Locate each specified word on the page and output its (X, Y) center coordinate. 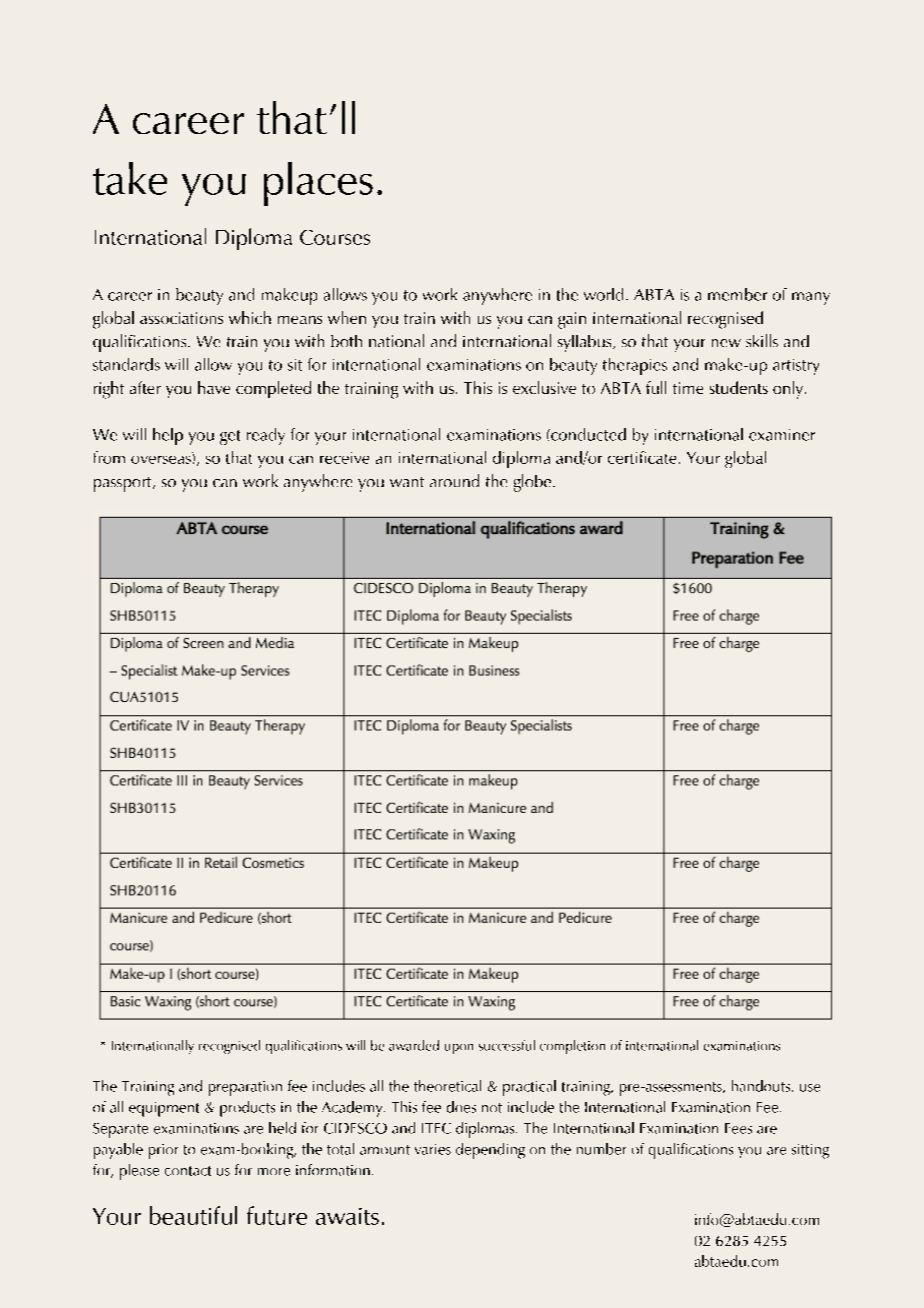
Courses (335, 237)
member (737, 294)
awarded (414, 1045)
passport (124, 484)
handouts (762, 1086)
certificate (642, 457)
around (454, 480)
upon (459, 1049)
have (214, 387)
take (130, 178)
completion (572, 1047)
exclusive (544, 387)
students (739, 387)
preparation (245, 1088)
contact (188, 1171)
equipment (164, 1109)
